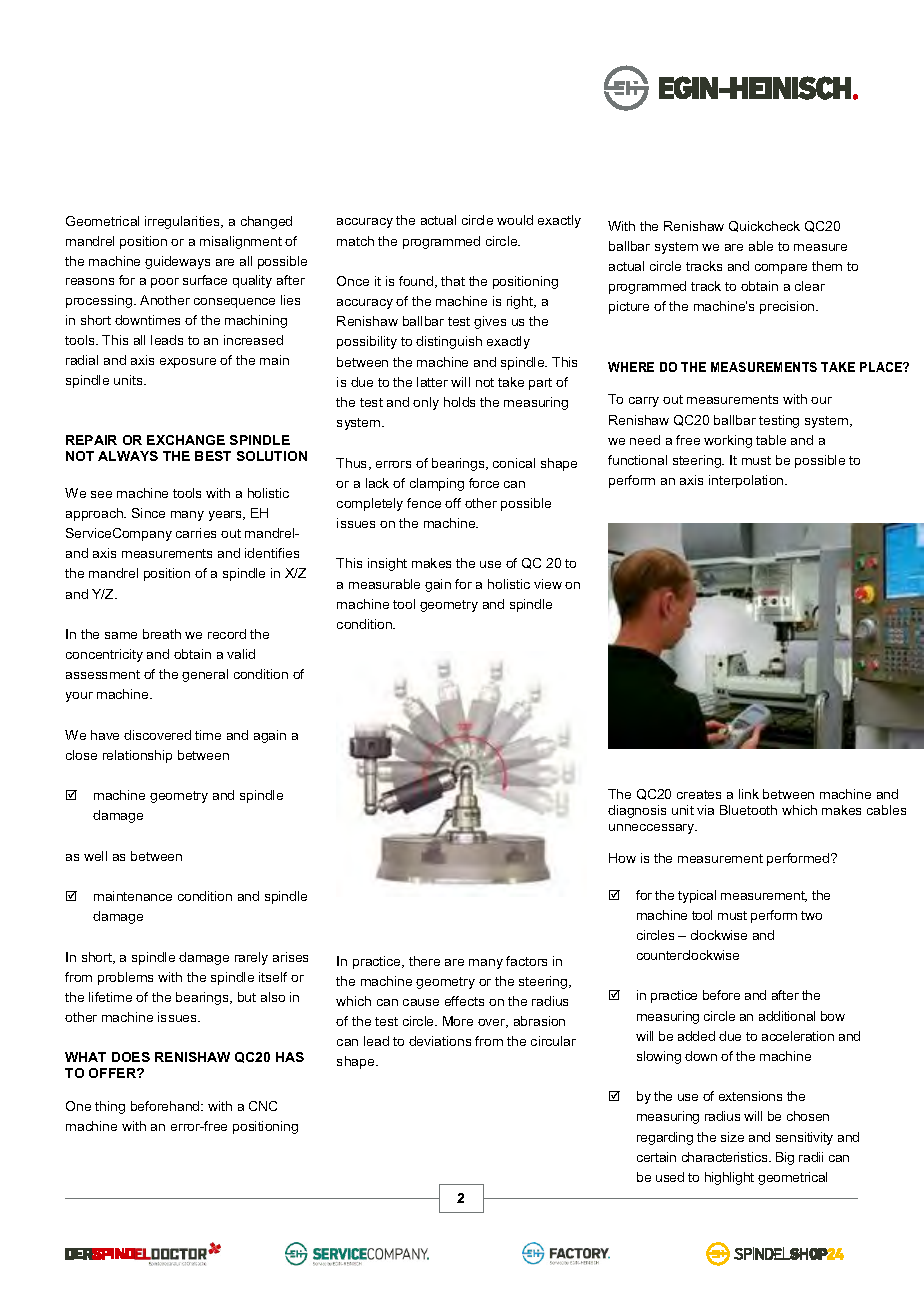 Image resolution: width=924 pixels, height=1308 pixels. What do you see at coordinates (781, 269) in the screenshot?
I see `compare` at bounding box center [781, 269].
